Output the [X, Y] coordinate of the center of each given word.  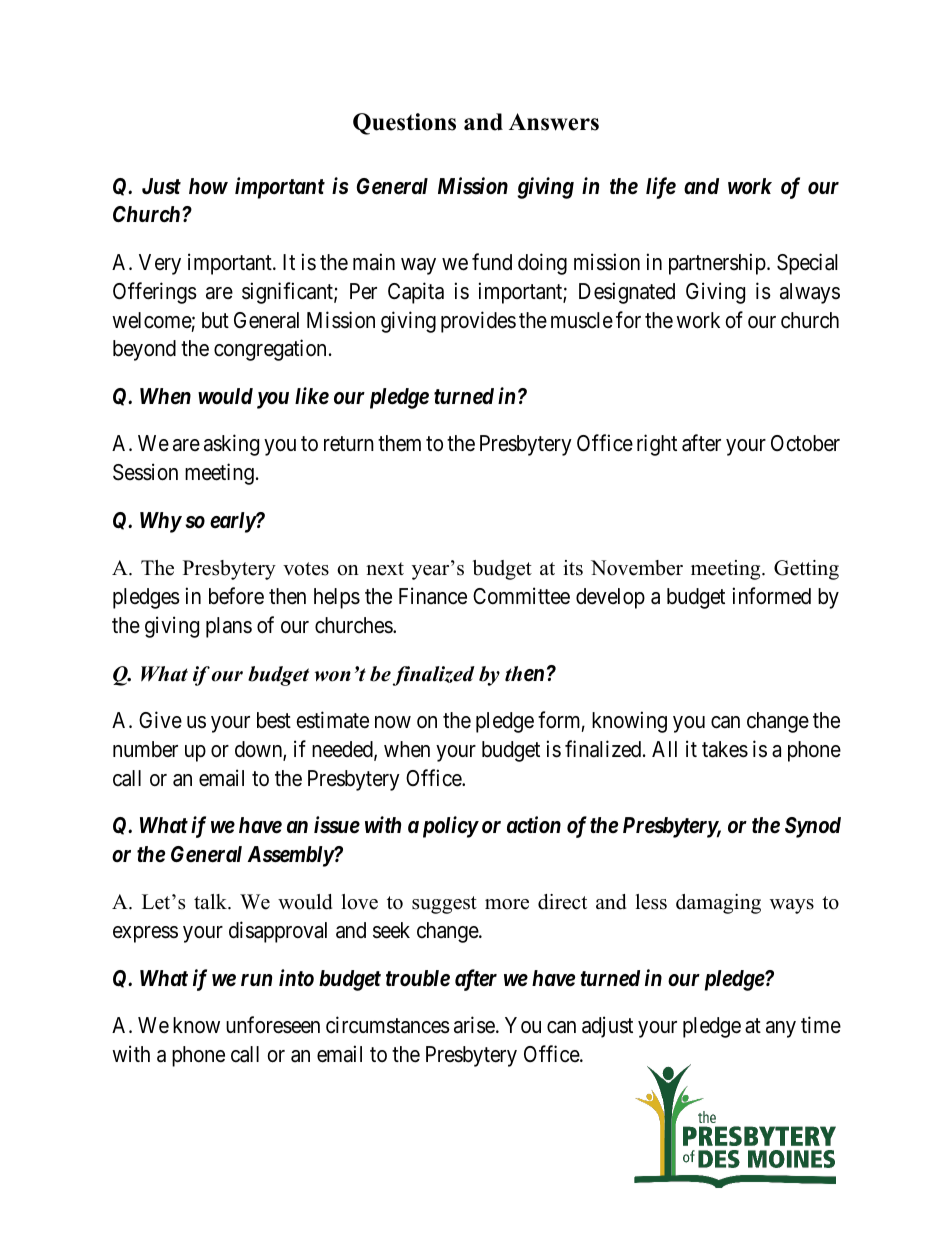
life [661, 188]
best [274, 720]
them [399, 443]
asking [231, 445]
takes [725, 749]
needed [343, 750]
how [208, 186]
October [805, 443]
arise [474, 1025]
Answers [554, 122]
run [256, 980]
